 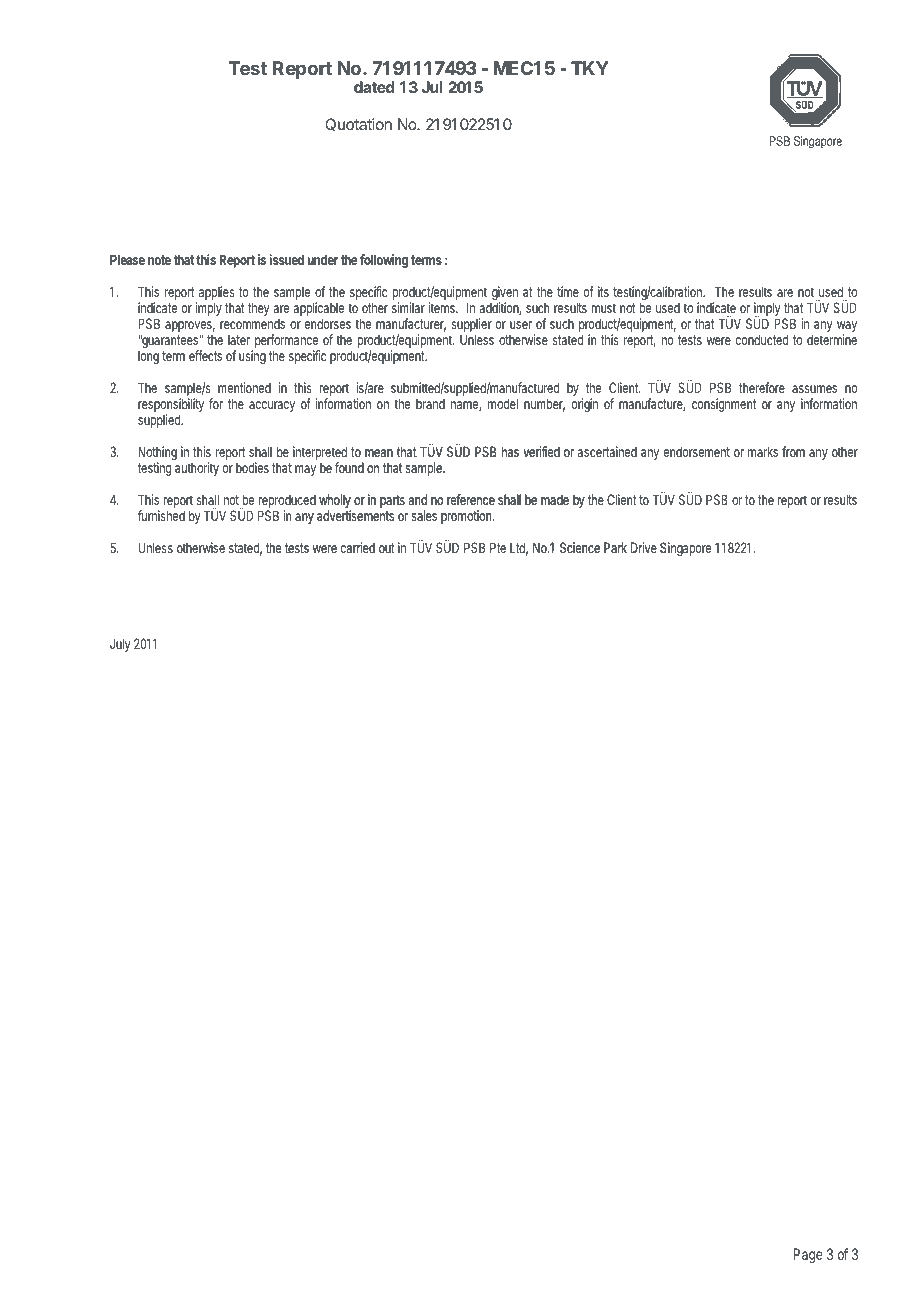 What do you see at coordinates (762, 387) in the document?
I see `therefore` at bounding box center [762, 387].
